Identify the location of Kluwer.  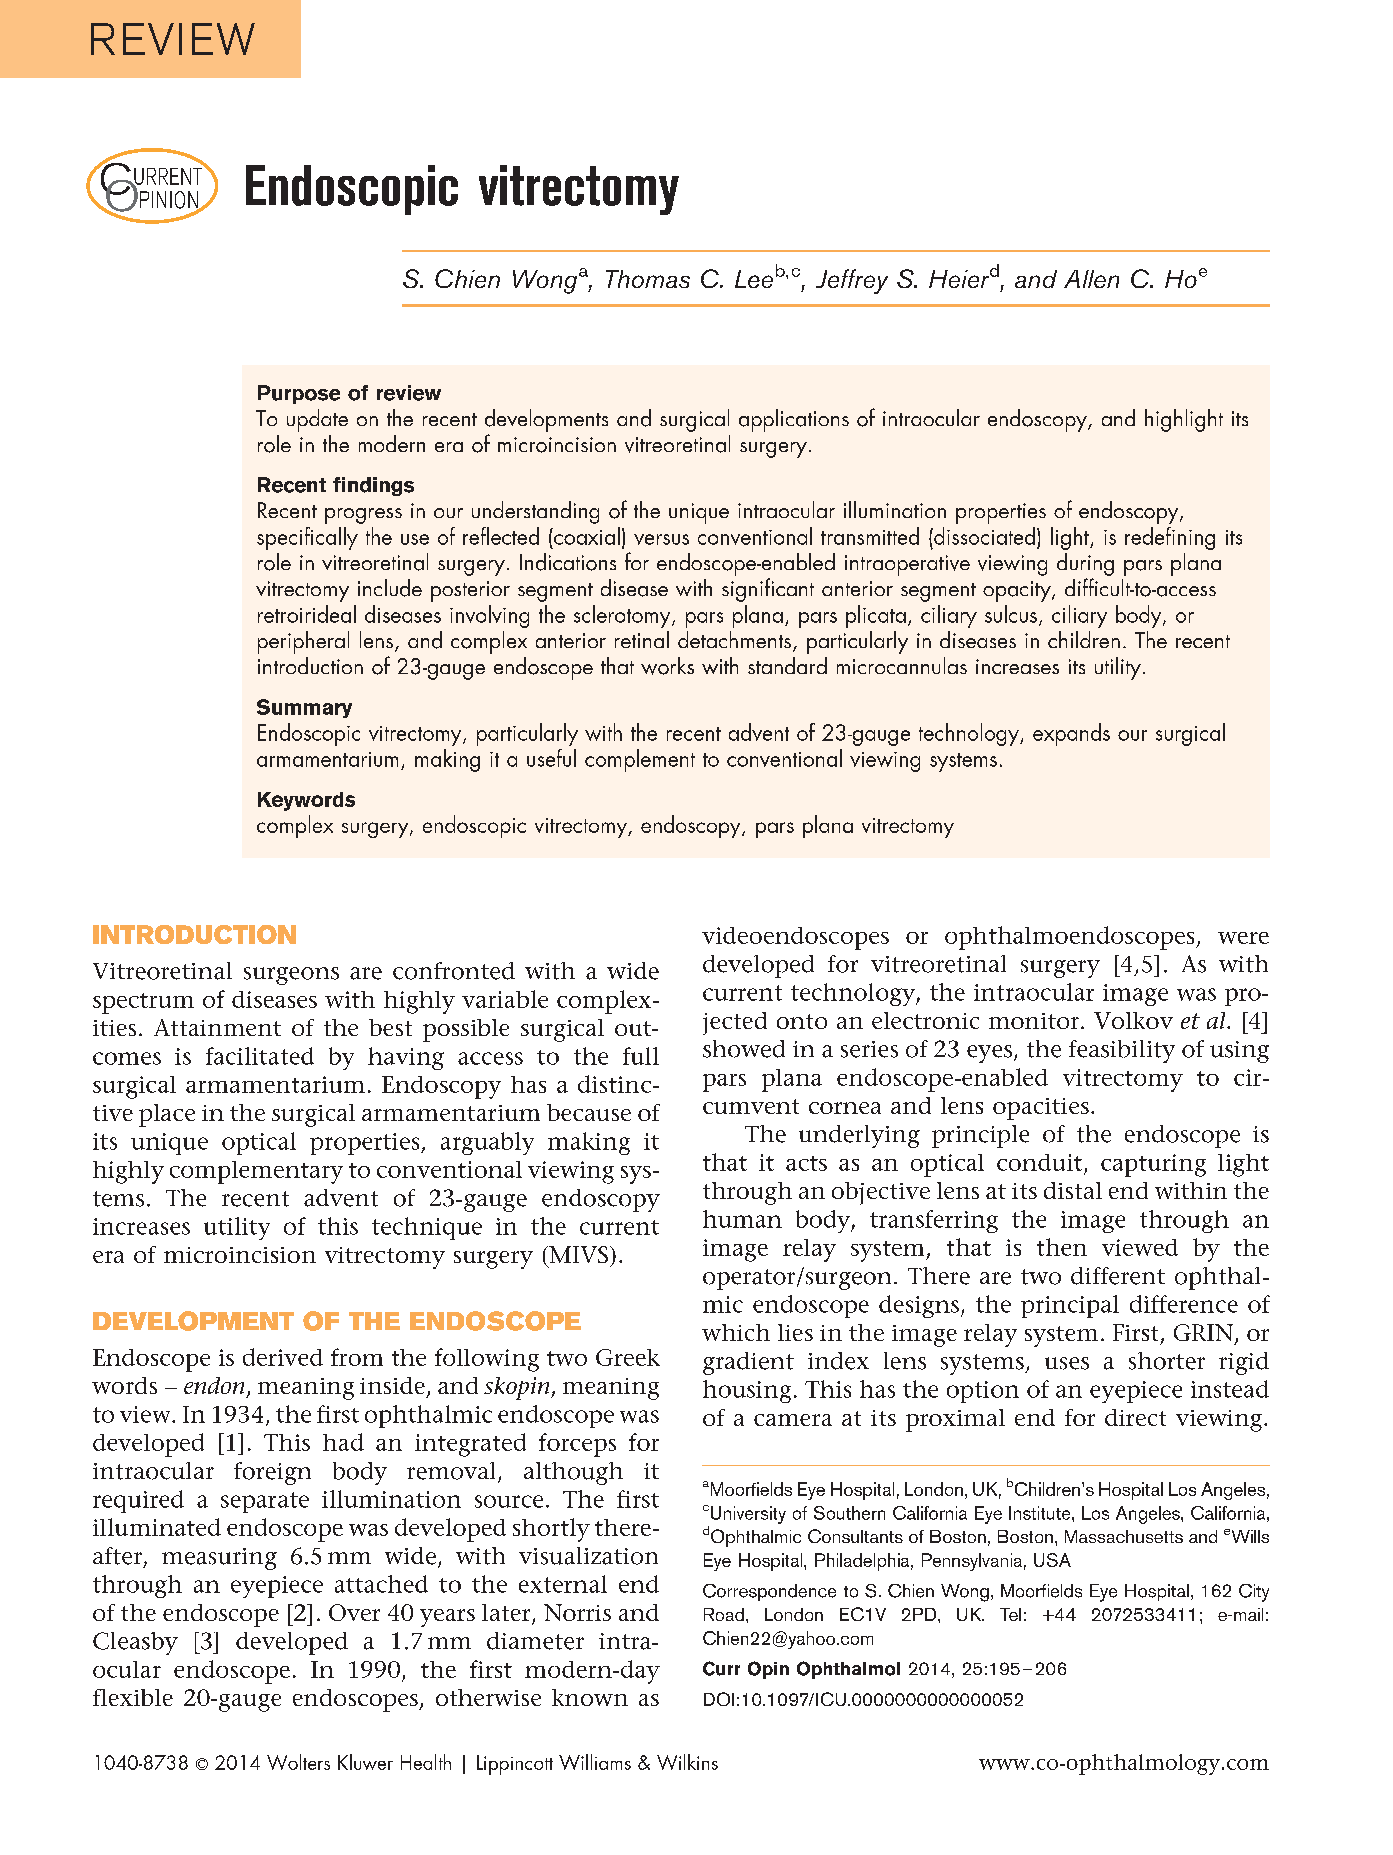
(365, 1762).
